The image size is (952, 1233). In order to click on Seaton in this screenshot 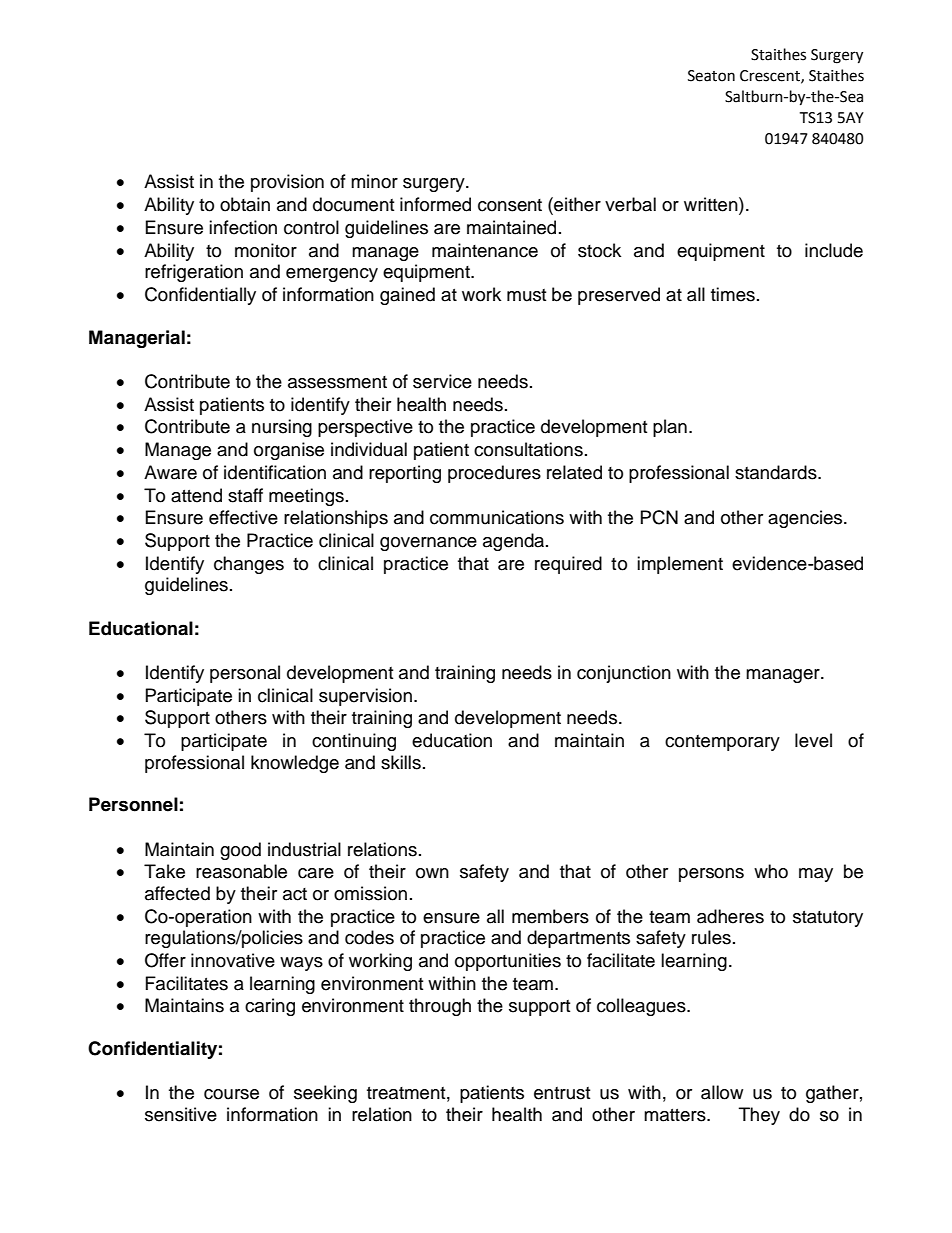, I will do `click(711, 76)`.
